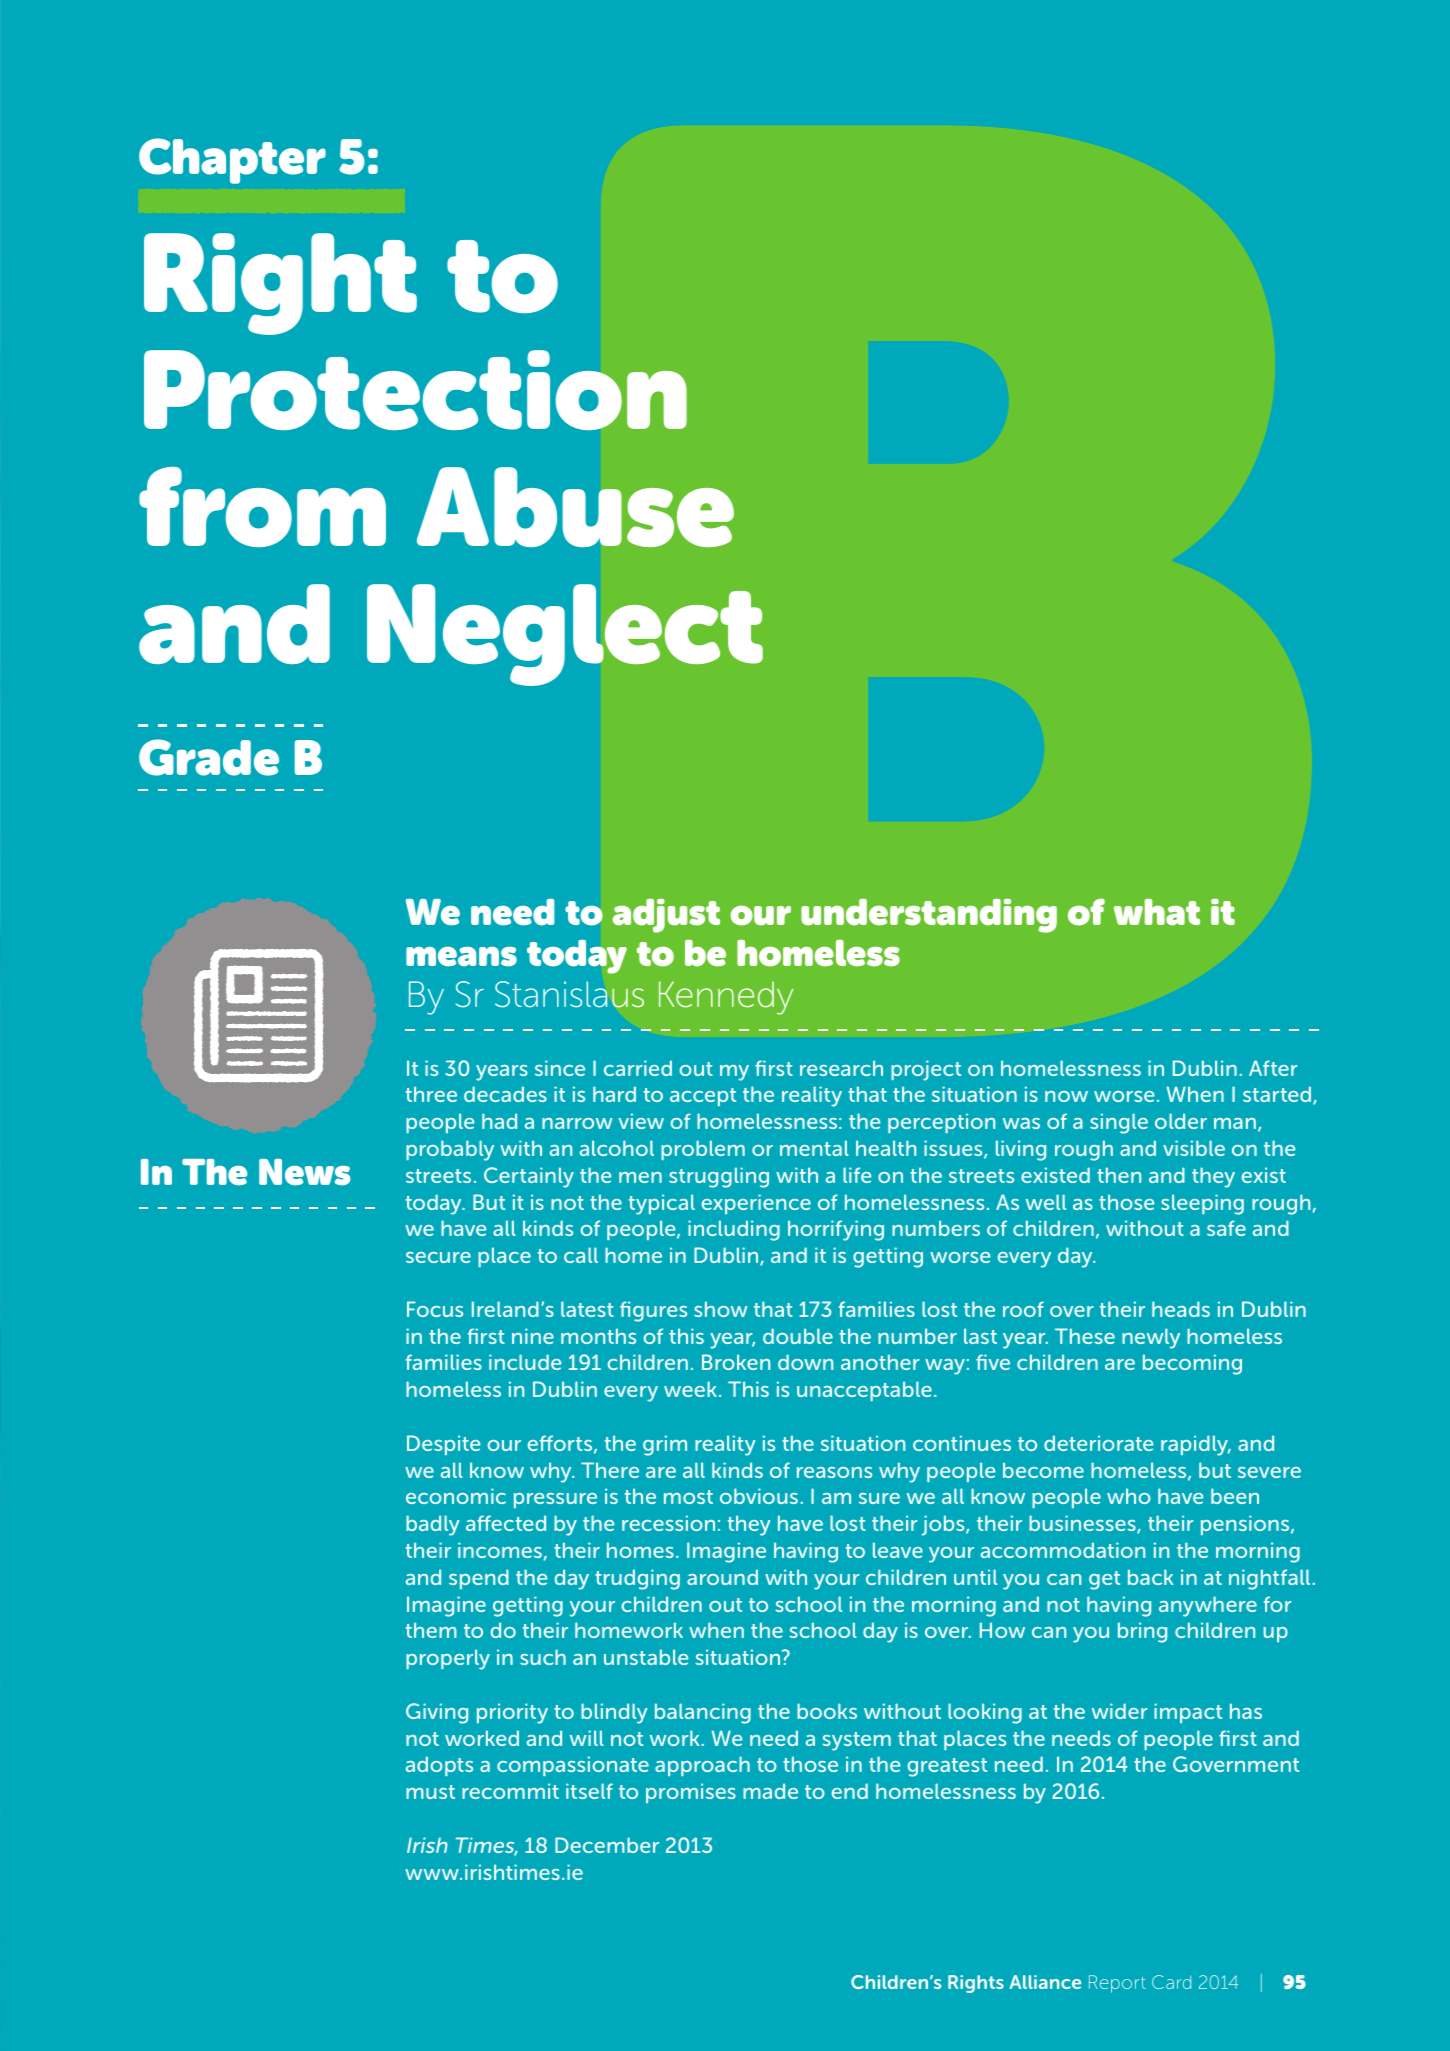 This screenshot has width=1450, height=2051. What do you see at coordinates (430, 1792) in the screenshot?
I see `must` at bounding box center [430, 1792].
